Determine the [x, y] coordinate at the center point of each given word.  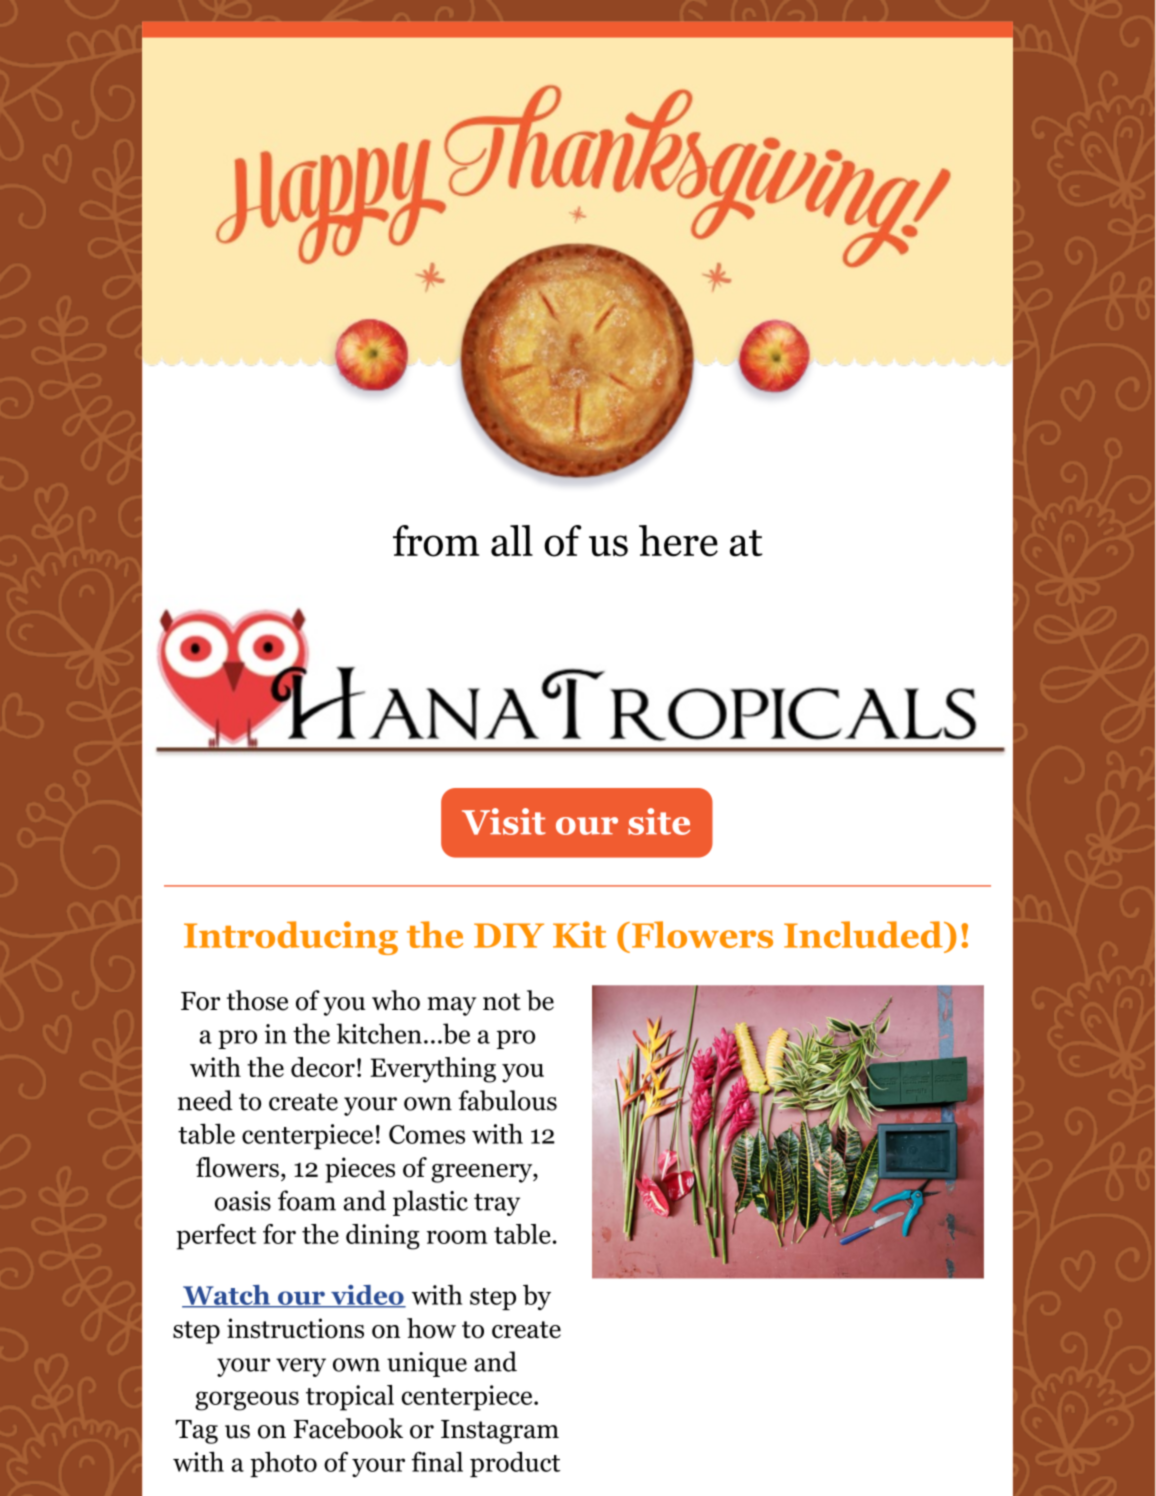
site [659, 821]
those [257, 1000]
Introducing [291, 938]
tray [497, 1205]
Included [864, 934]
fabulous [507, 1100]
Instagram [500, 1432]
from [436, 541]
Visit [504, 821]
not [502, 1002]
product [515, 1464]
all [512, 541]
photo [283, 1464]
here [678, 541]
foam [307, 1200]
